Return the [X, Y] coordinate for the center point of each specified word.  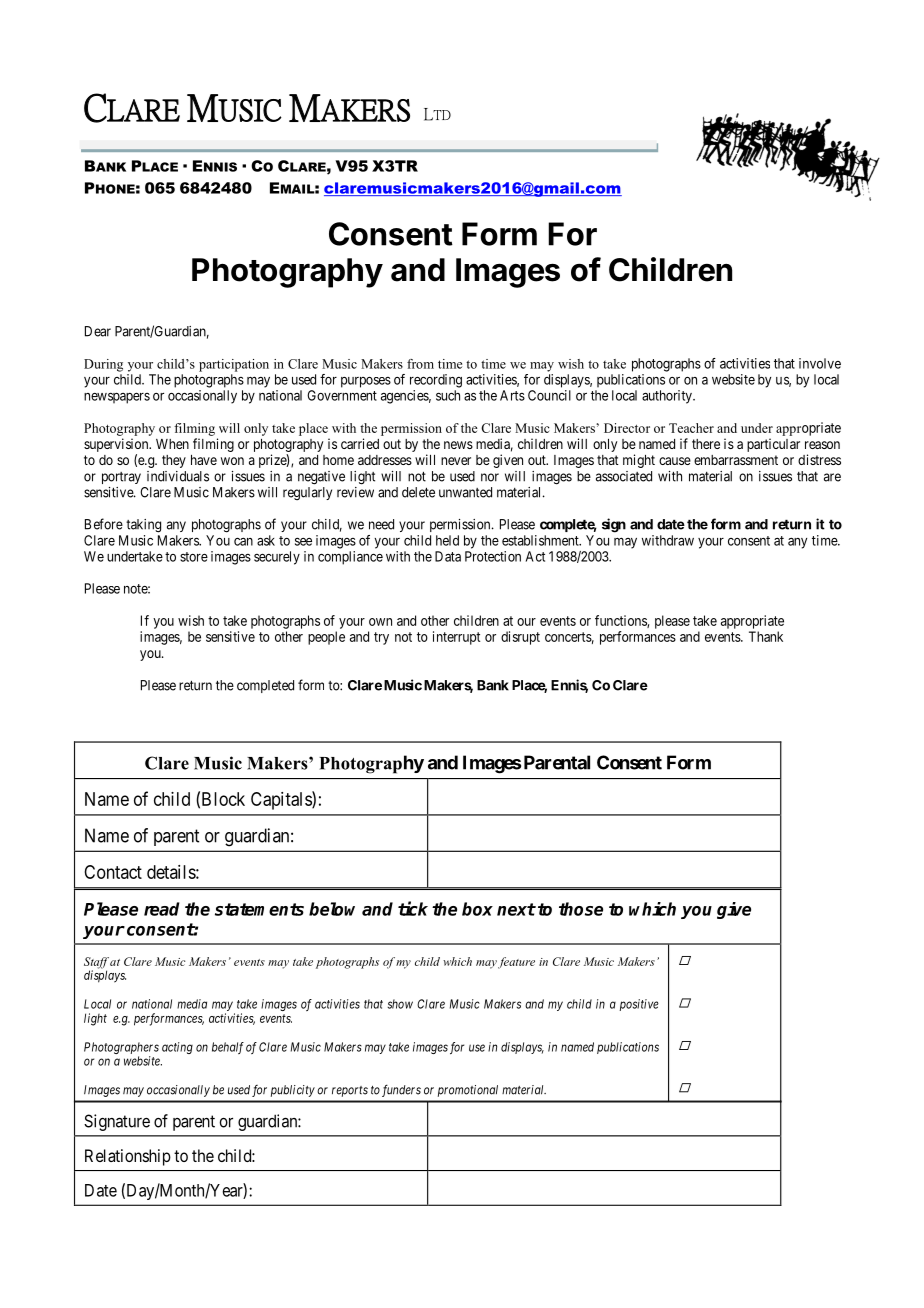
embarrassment [736, 460]
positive [639, 1005]
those [581, 909]
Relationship [128, 1157]
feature [516, 963]
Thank [766, 636]
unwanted [465, 492]
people [326, 638]
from [420, 364]
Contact [113, 872]
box [477, 909]
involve [820, 363]
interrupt [456, 638]
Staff [96, 964]
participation [234, 365]
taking [143, 526]
